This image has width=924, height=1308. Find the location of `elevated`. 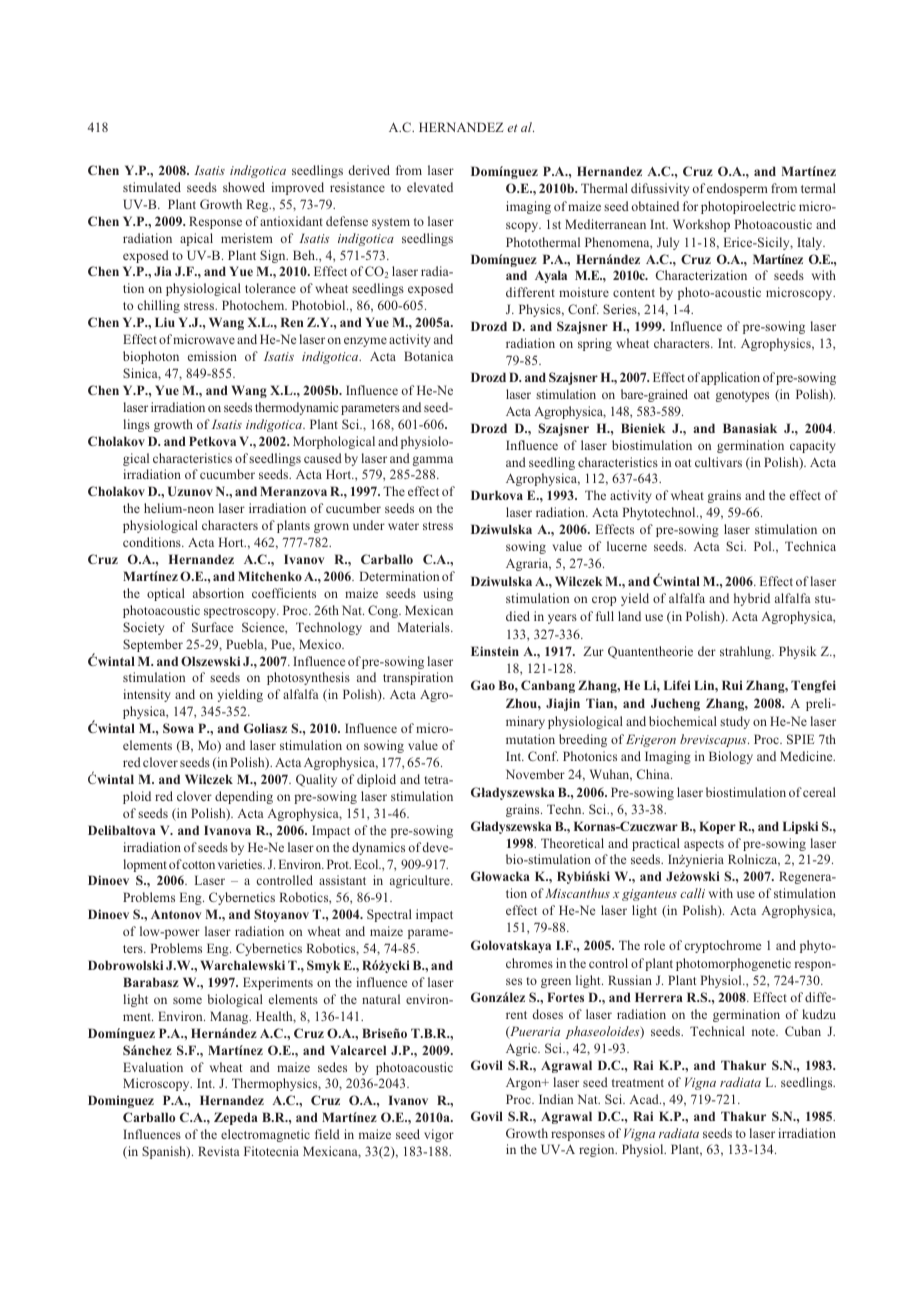

elevated is located at coordinates (430, 187).
